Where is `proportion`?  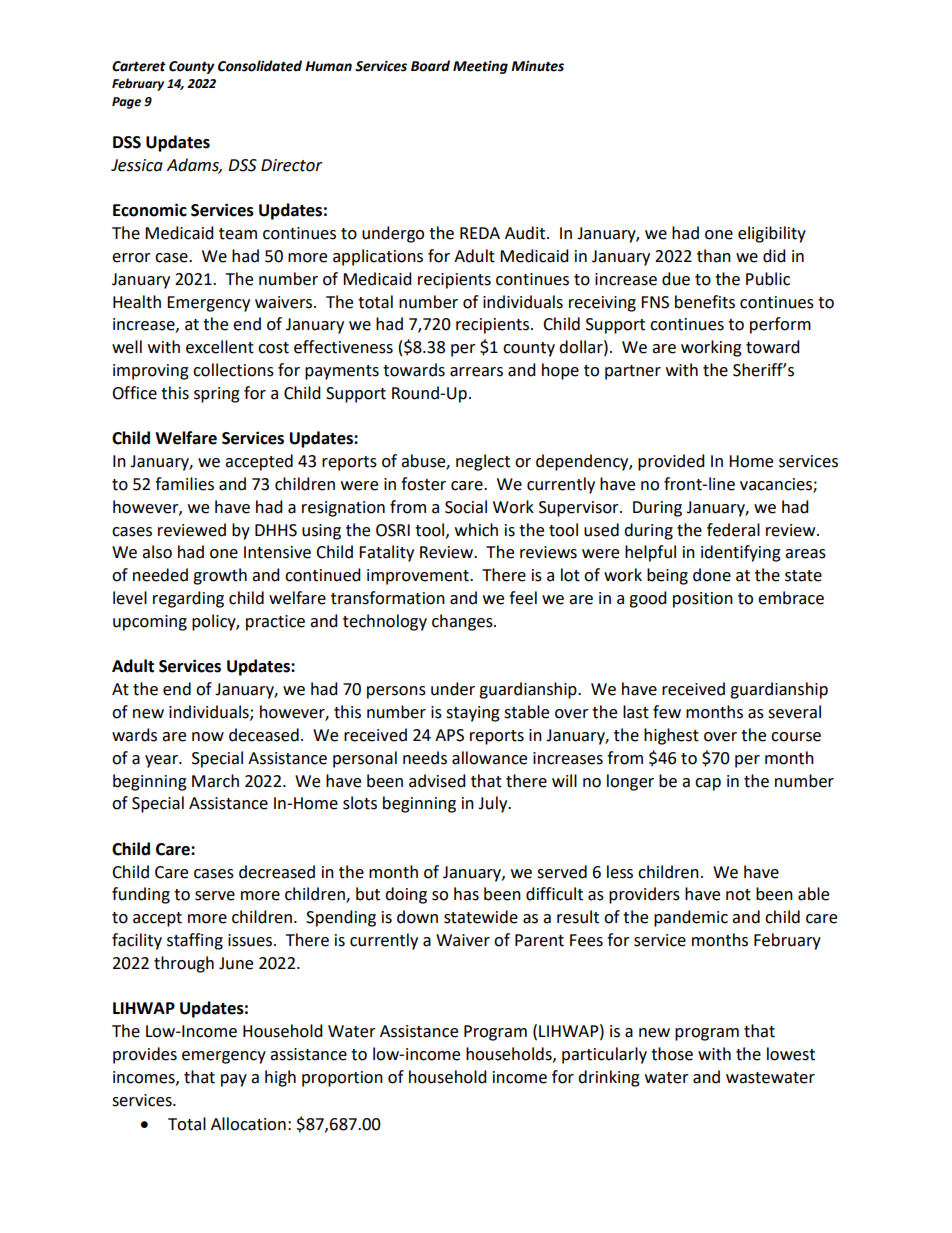 proportion is located at coordinates (342, 1079).
